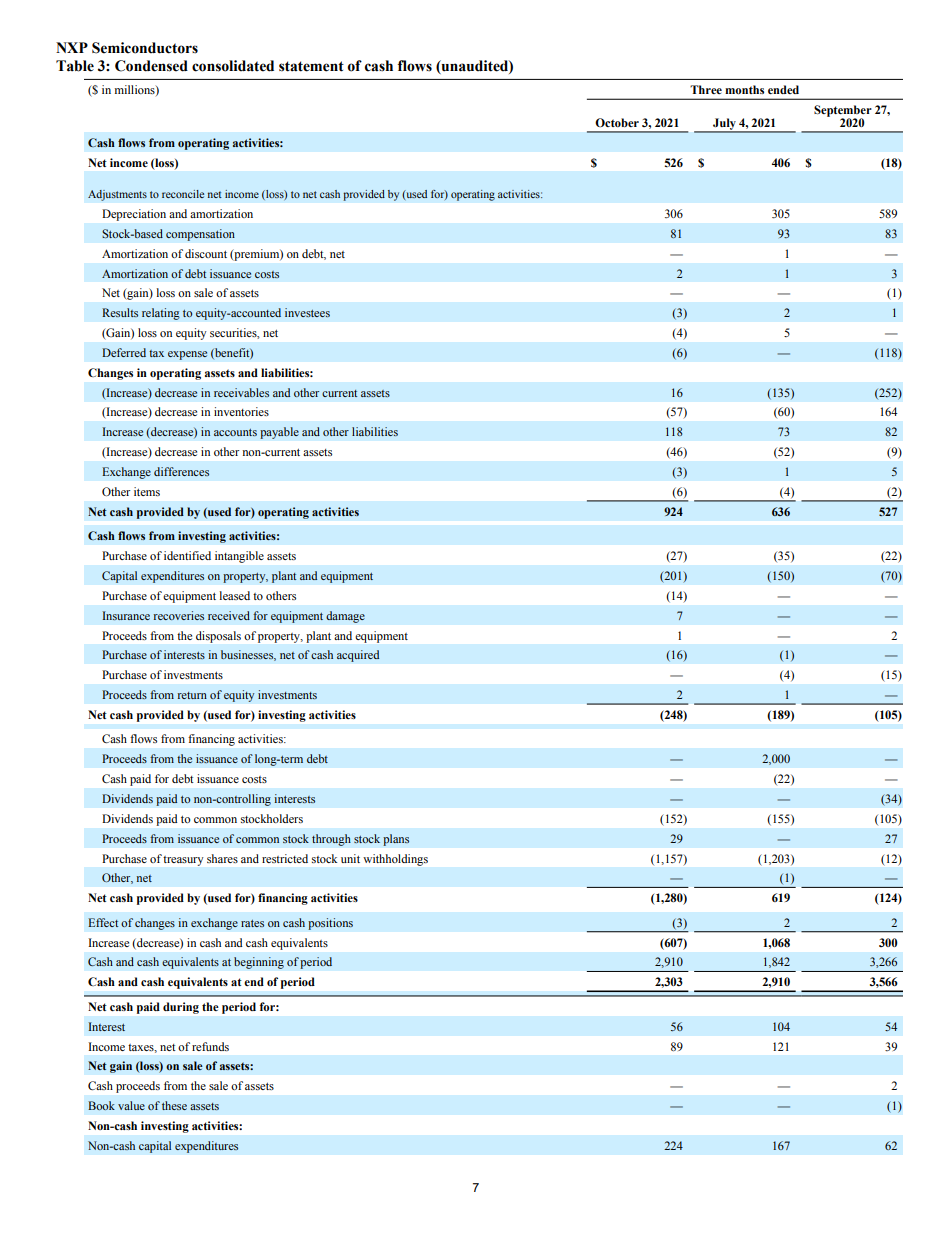 This page has width=952, height=1233. What do you see at coordinates (183, 861) in the page?
I see `treasury` at bounding box center [183, 861].
